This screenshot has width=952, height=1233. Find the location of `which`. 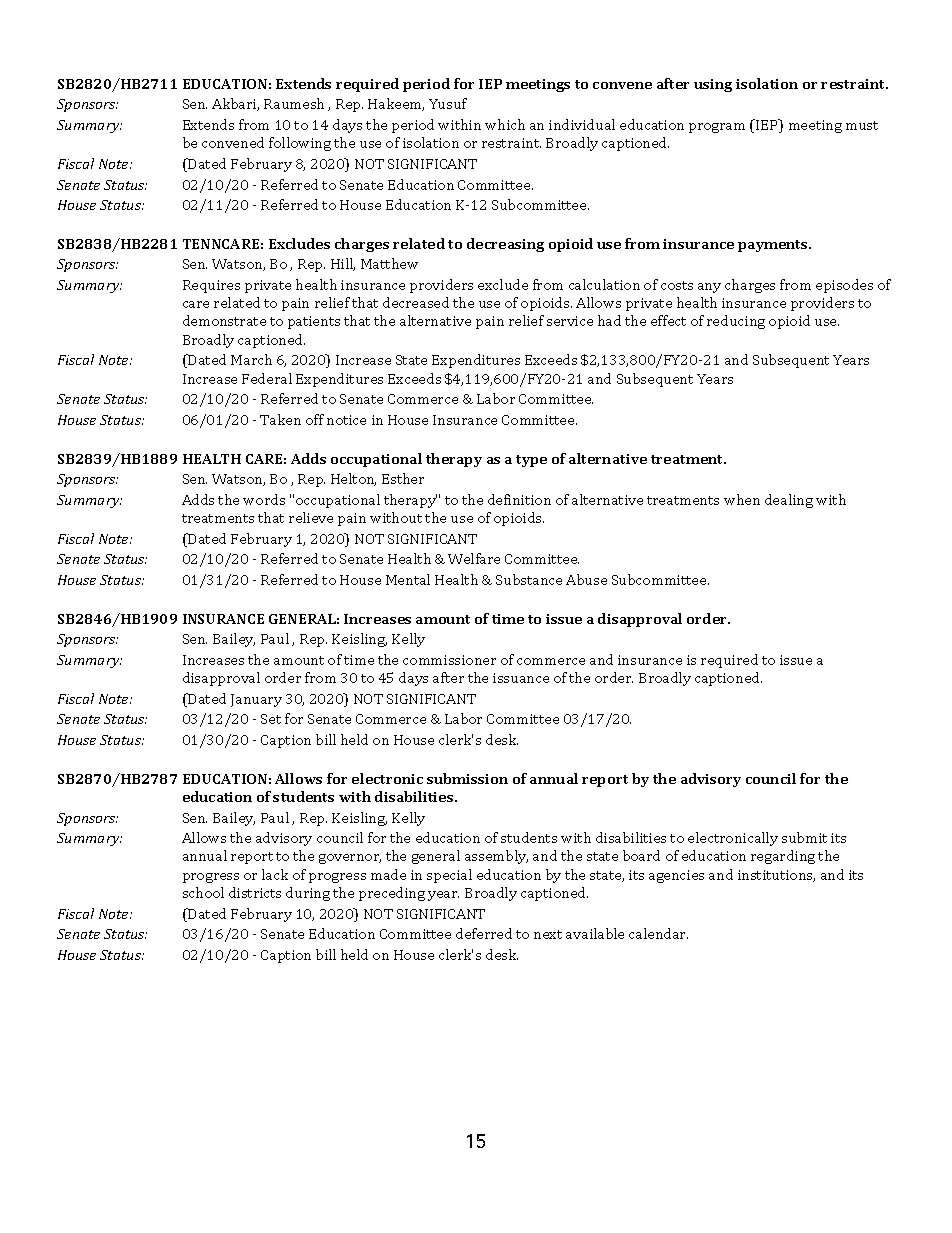

which is located at coordinates (505, 124).
